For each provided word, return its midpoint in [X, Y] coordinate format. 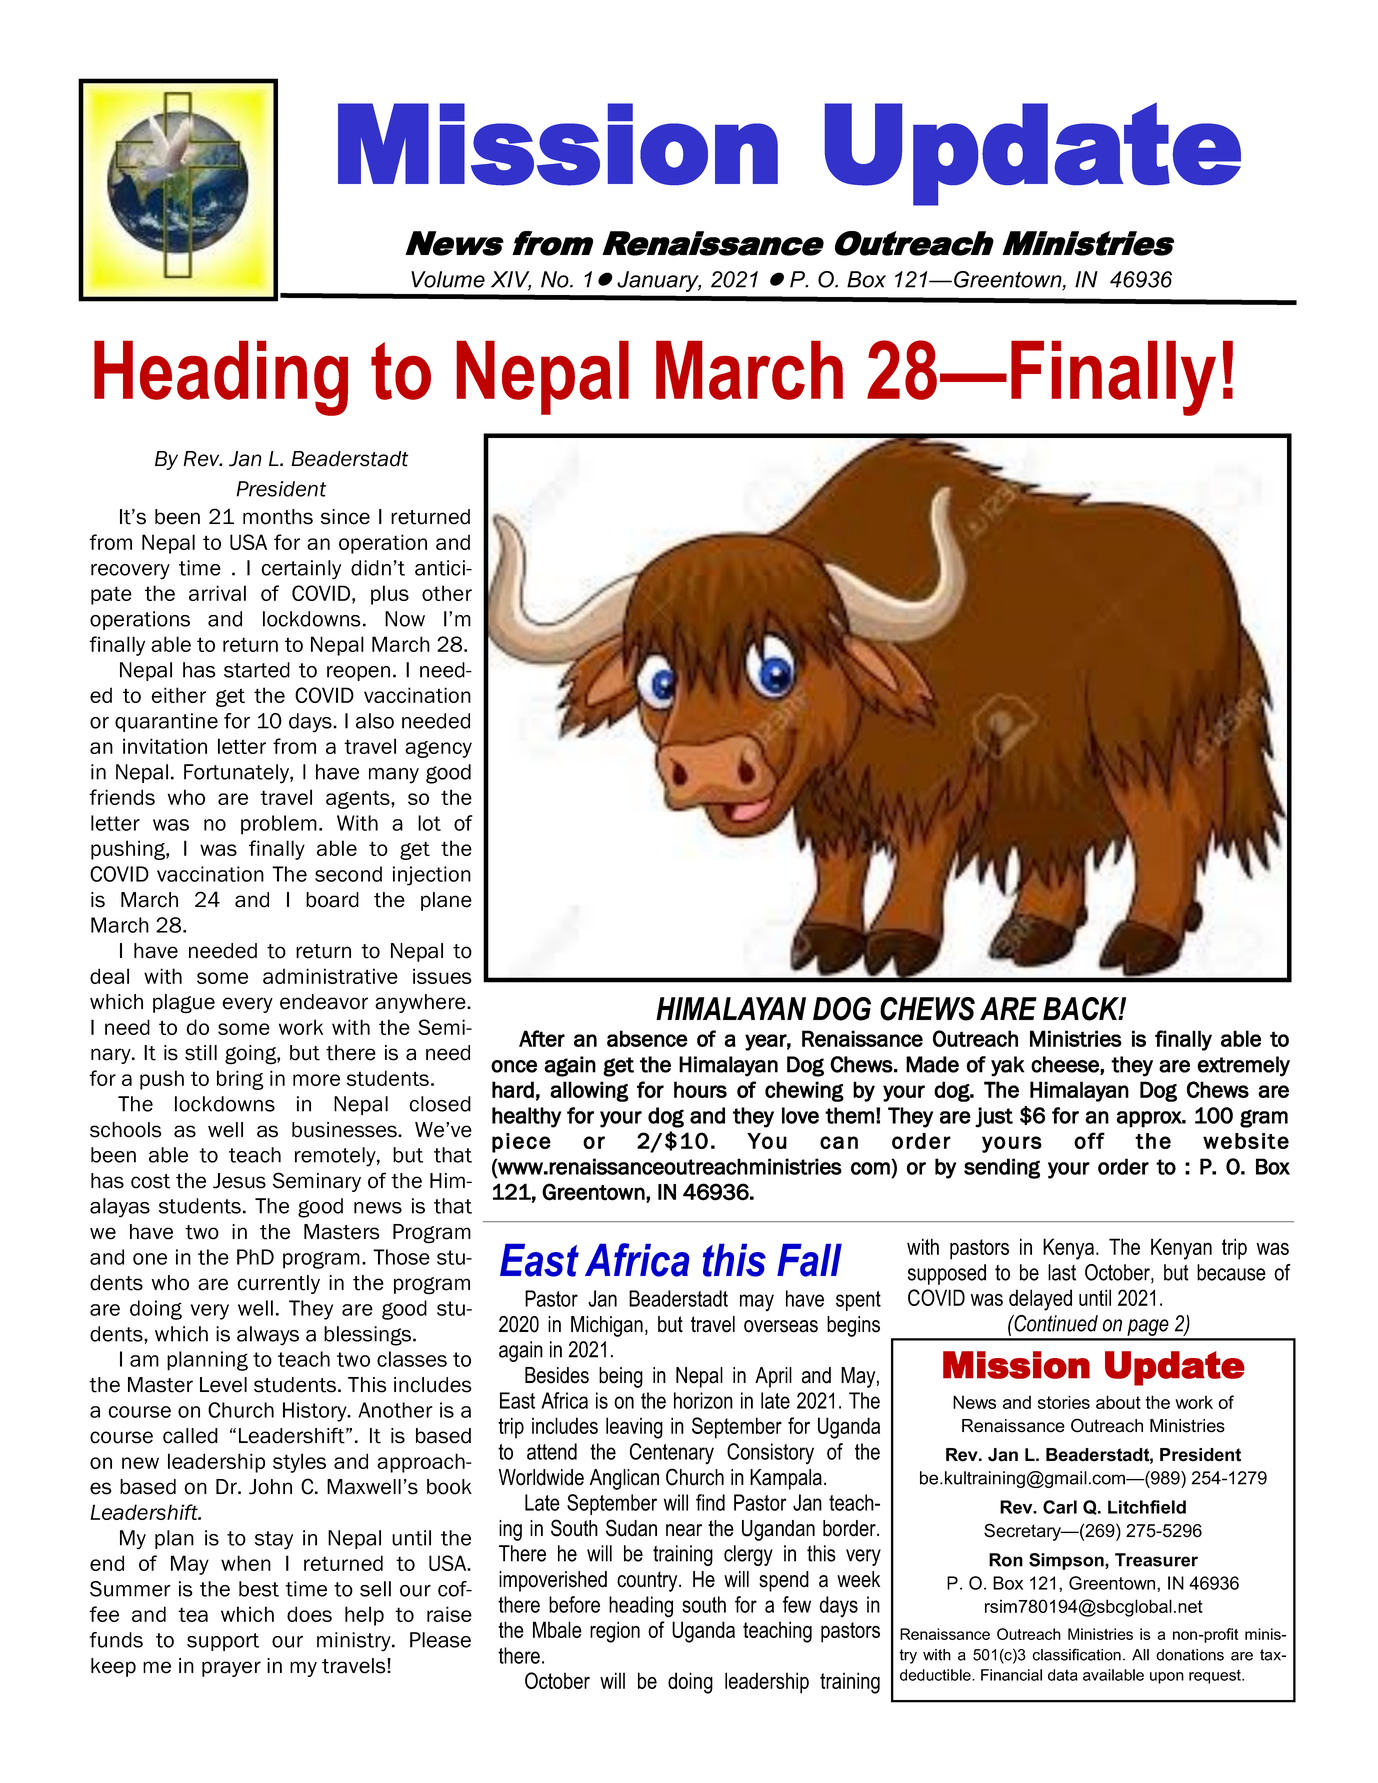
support [223, 1642]
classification [1076, 1654]
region [615, 1632]
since [345, 517]
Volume [448, 279]
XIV [511, 280]
